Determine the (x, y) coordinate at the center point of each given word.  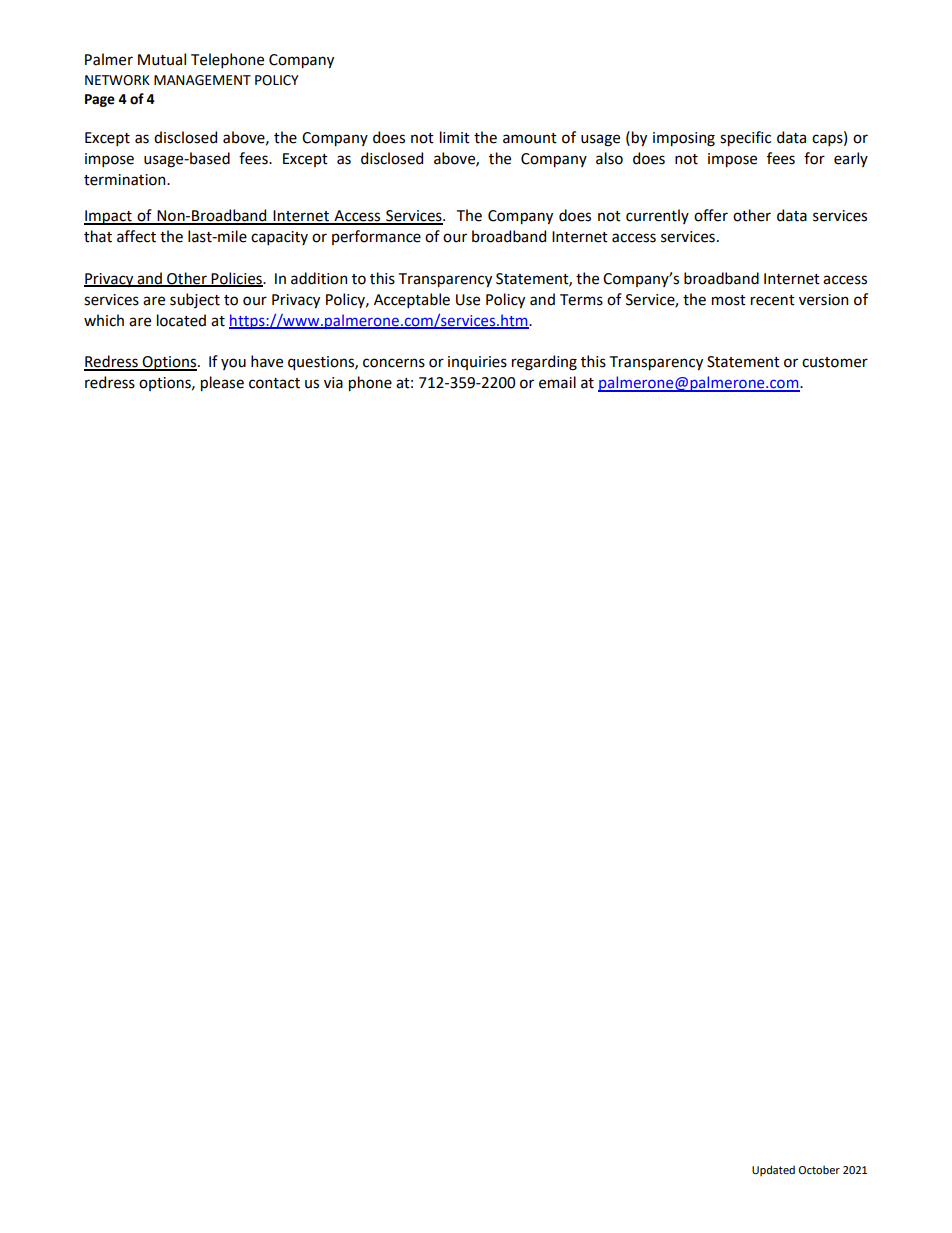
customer (835, 362)
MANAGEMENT (202, 80)
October (819, 1169)
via (333, 383)
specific (745, 138)
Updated (773, 1171)
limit (455, 137)
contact (274, 383)
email (557, 382)
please (222, 383)
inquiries (477, 363)
